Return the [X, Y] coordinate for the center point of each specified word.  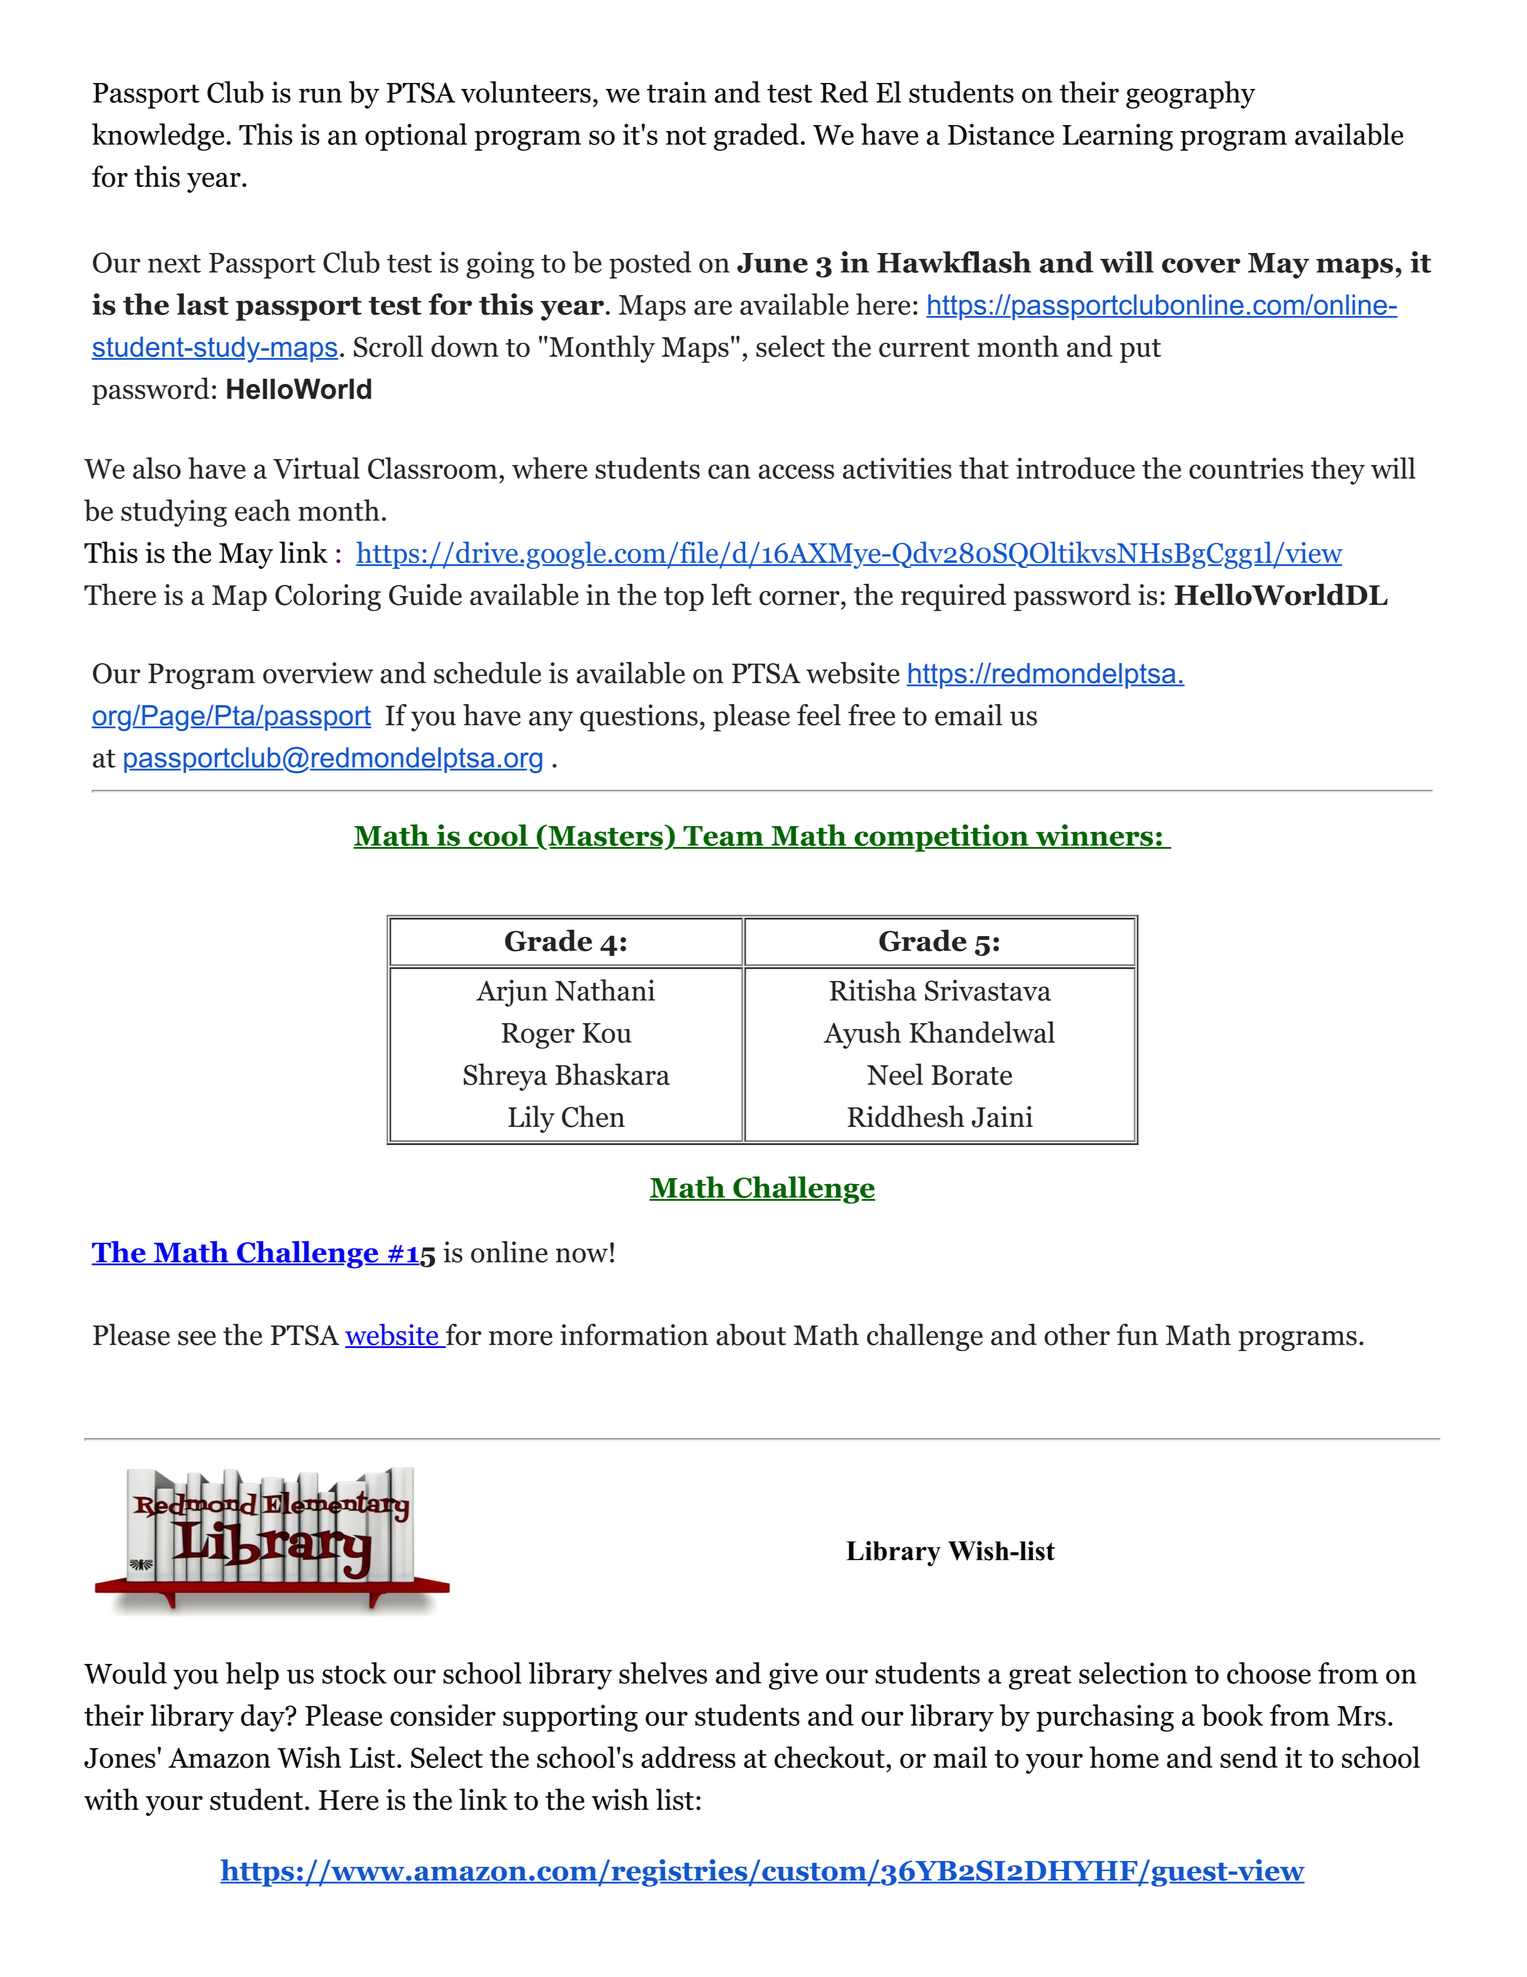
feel [819, 715]
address [688, 1757]
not [686, 136]
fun [1137, 1334]
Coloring [328, 597]
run [320, 95]
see [197, 1338]
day [264, 1718]
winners [1094, 836]
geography [1190, 95]
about [751, 1334]
